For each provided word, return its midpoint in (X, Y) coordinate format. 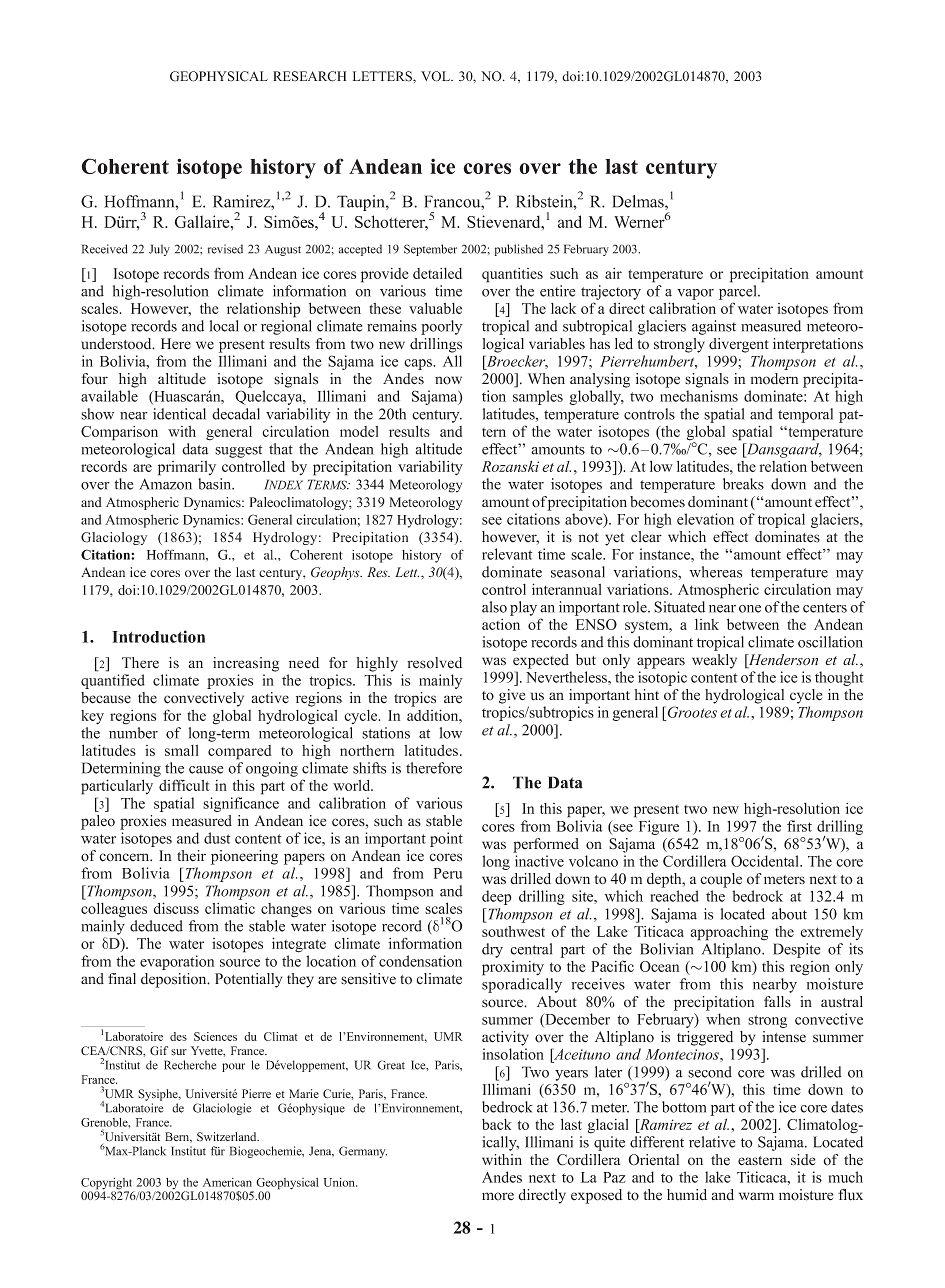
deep (497, 897)
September (430, 250)
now (448, 380)
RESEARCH (309, 76)
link (707, 624)
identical (179, 414)
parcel (739, 292)
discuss (176, 908)
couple (721, 880)
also (494, 607)
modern (774, 379)
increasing (246, 664)
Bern (178, 1137)
